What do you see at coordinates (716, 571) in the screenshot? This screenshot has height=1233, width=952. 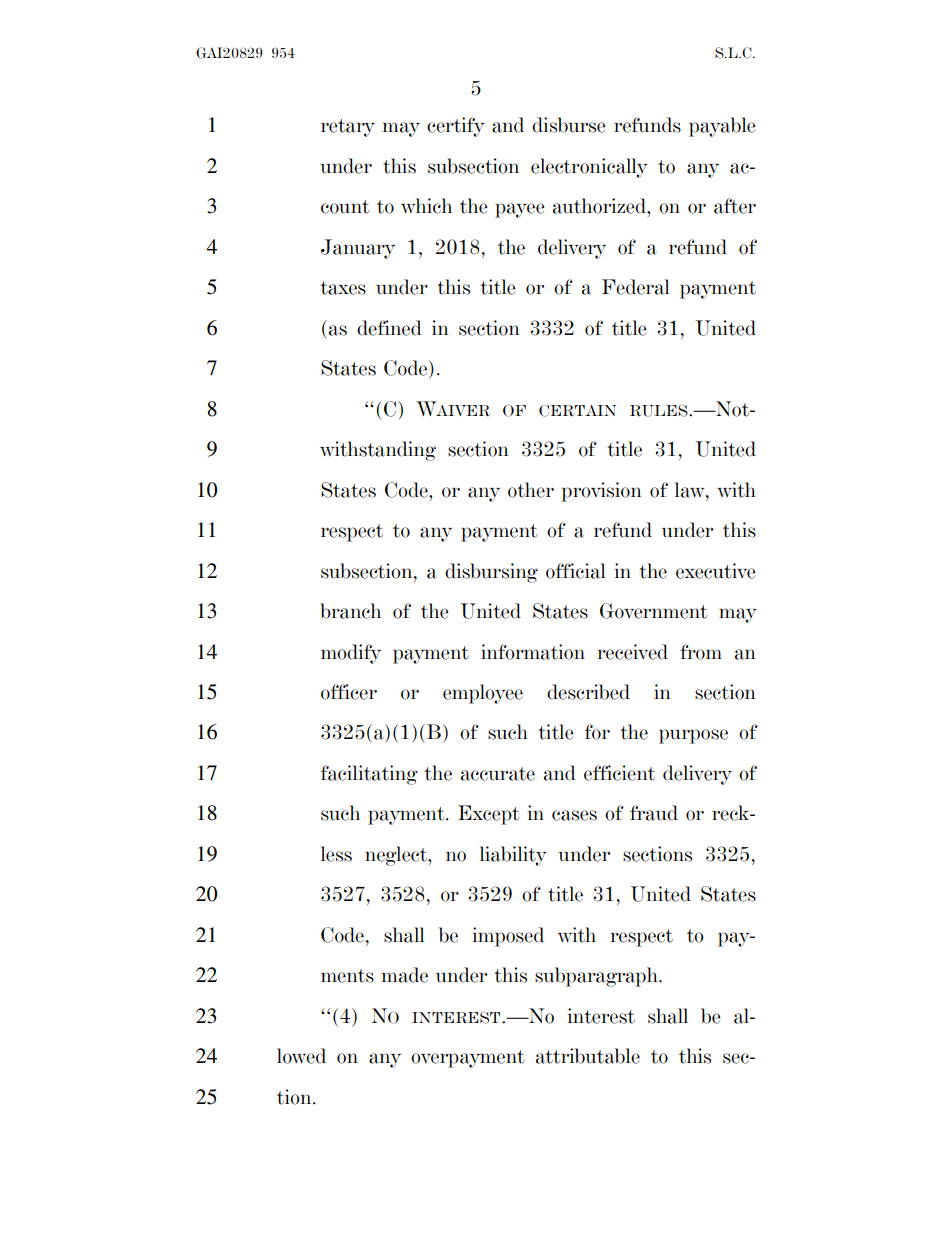 I see `executive` at bounding box center [716, 571].
